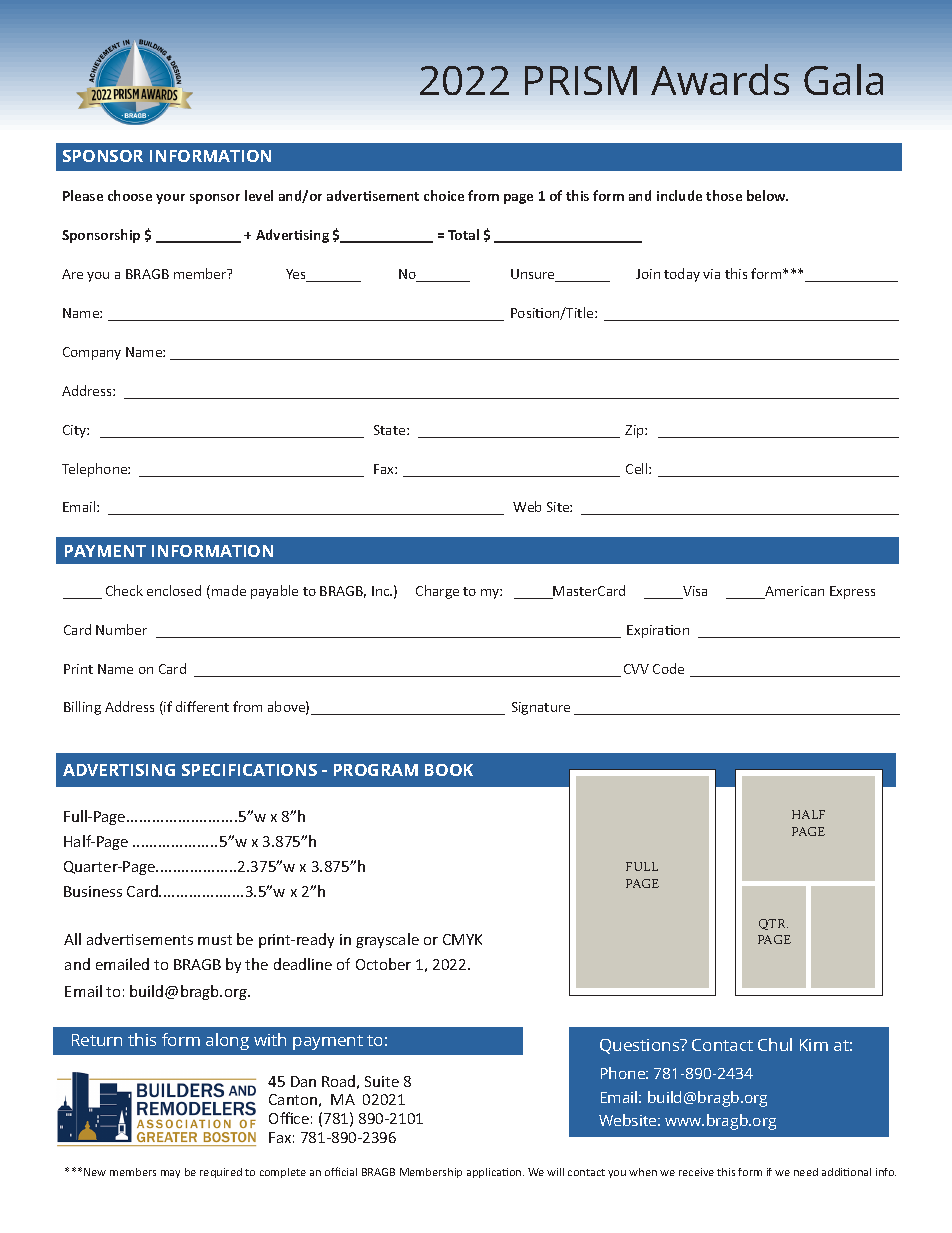 This screenshot has height=1233, width=952. I want to click on Awards, so click(720, 79).
